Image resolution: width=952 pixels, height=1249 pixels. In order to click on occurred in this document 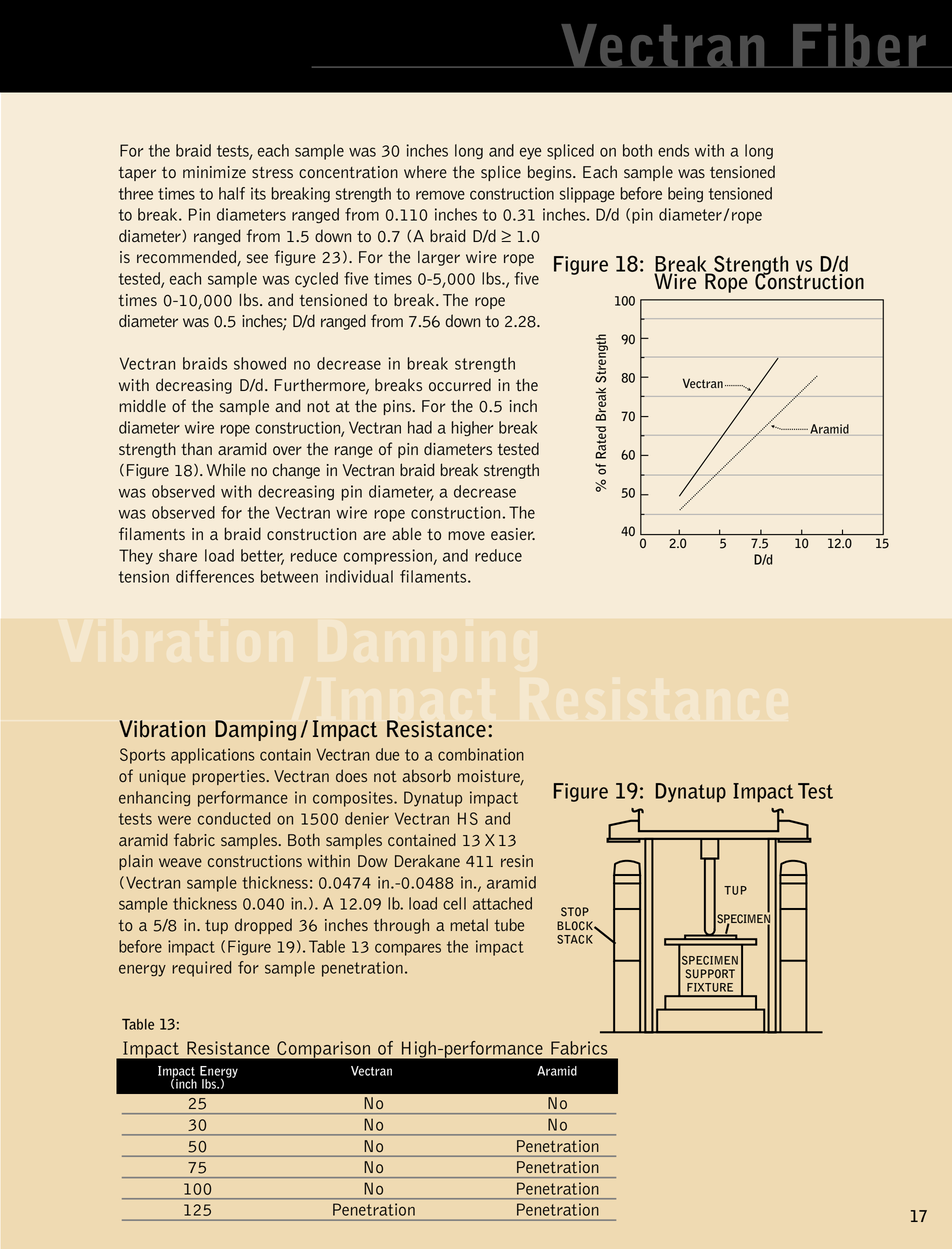, I will do `click(460, 385)`.
